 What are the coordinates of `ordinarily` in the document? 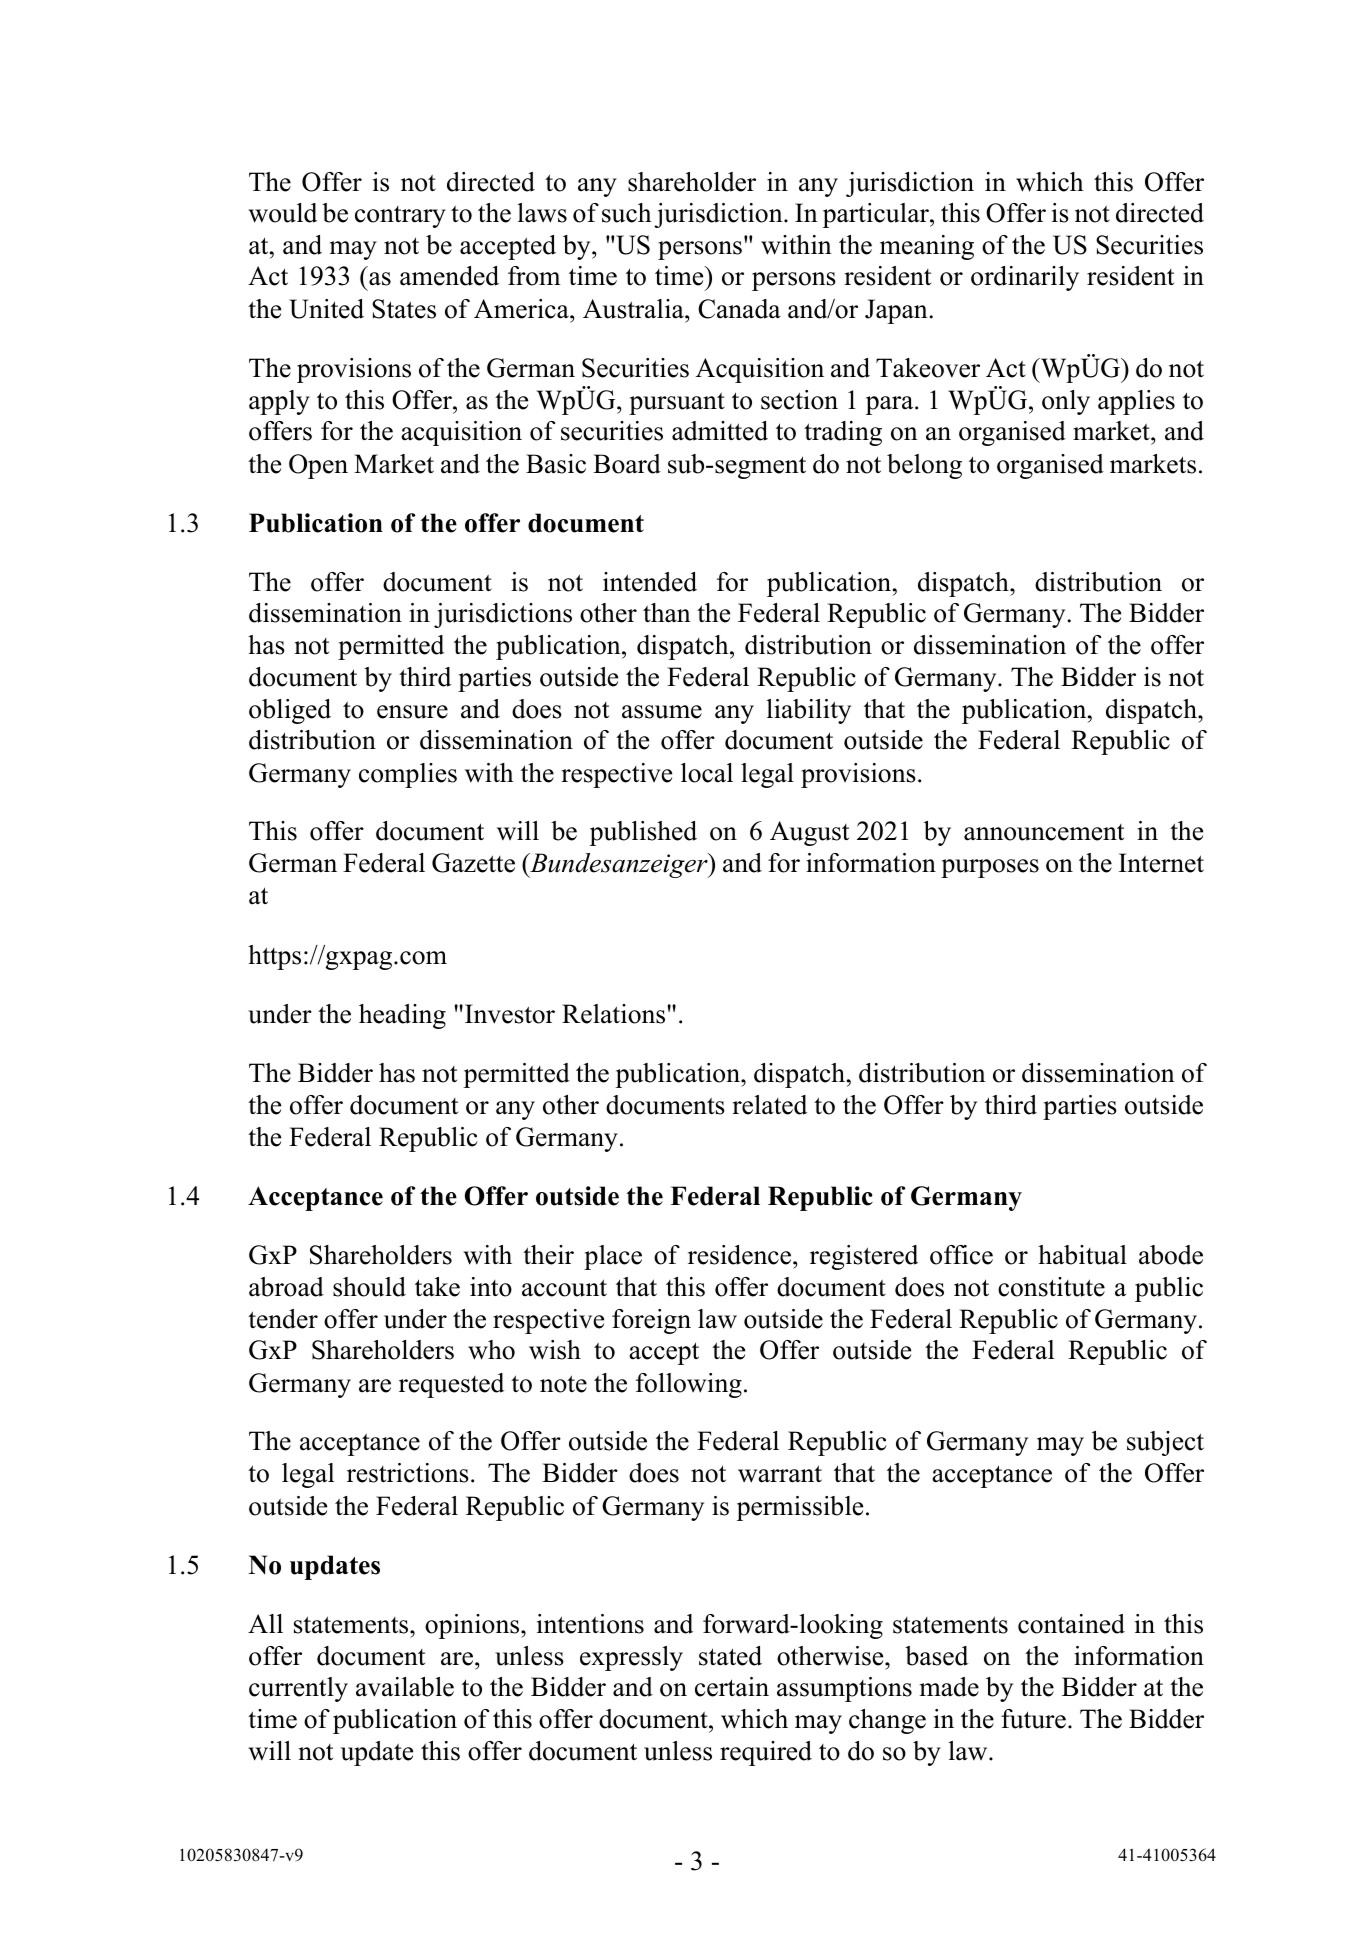 It's located at (1025, 278).
